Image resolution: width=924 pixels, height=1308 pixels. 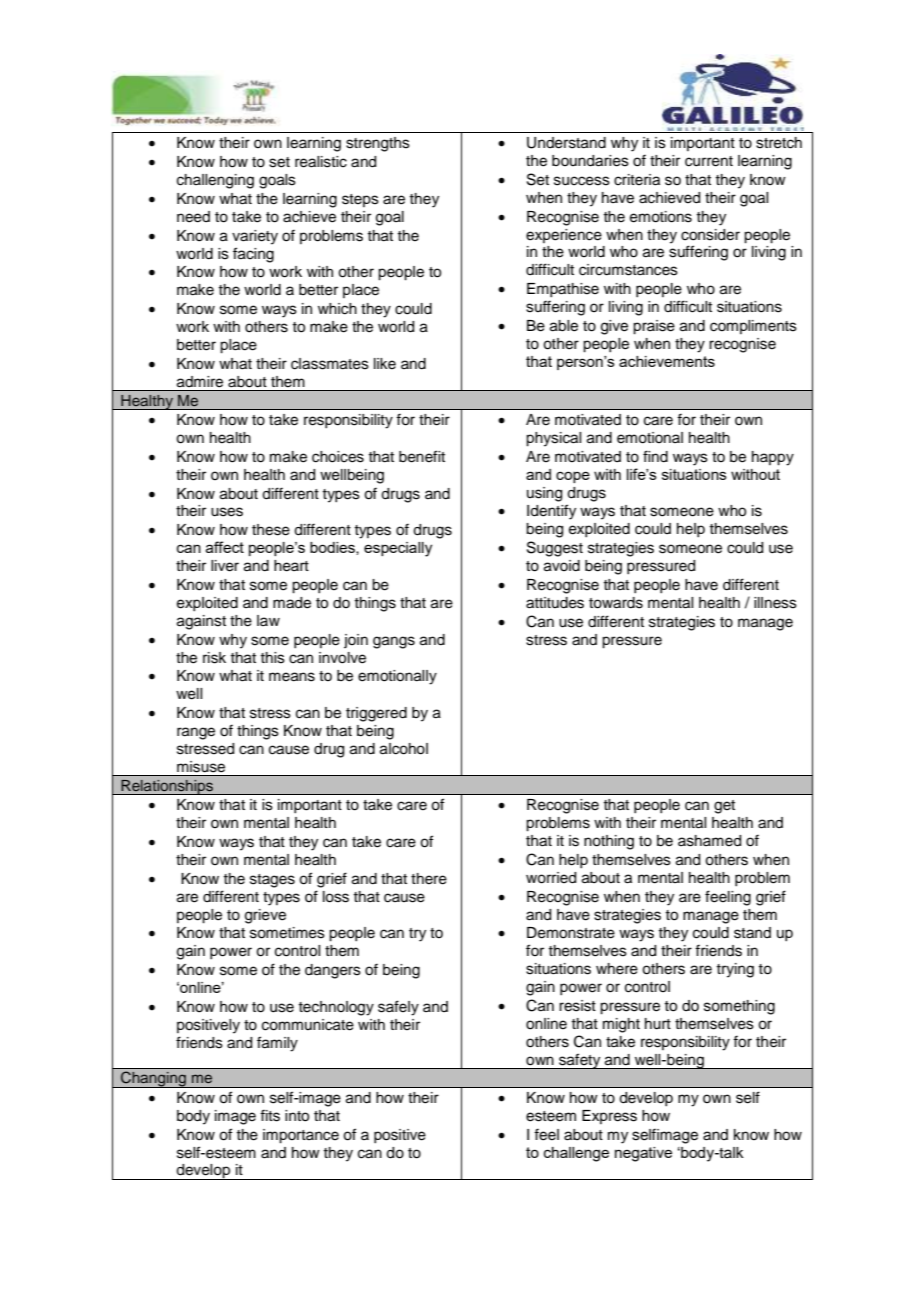 I want to click on challenging, so click(x=215, y=181).
